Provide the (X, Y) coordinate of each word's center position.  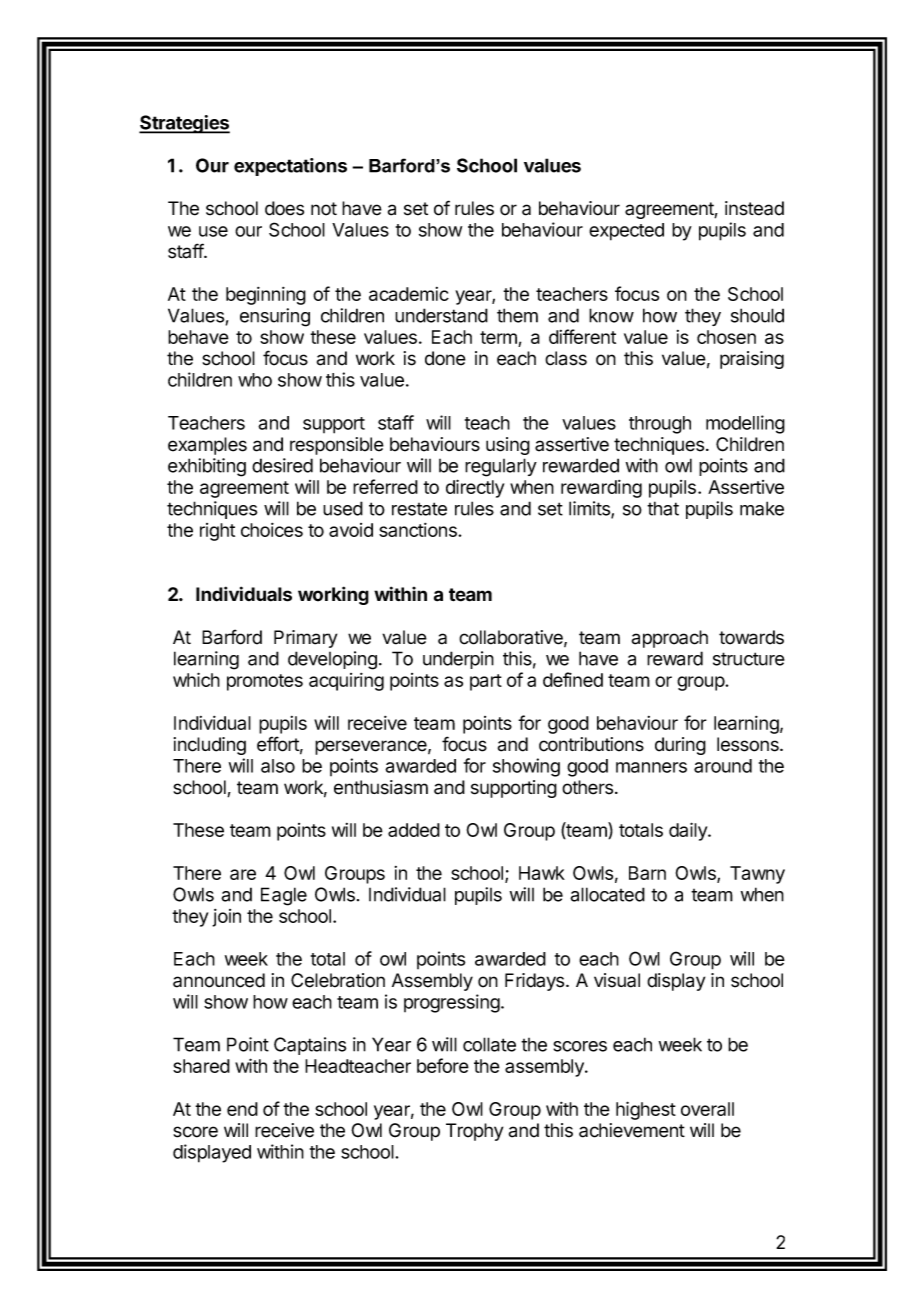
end (242, 1109)
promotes (265, 682)
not (324, 209)
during (680, 746)
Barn (647, 873)
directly (475, 488)
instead (754, 208)
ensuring (275, 317)
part (486, 682)
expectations (290, 167)
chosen (726, 337)
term (499, 339)
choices (272, 530)
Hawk (542, 873)
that (663, 508)
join (226, 918)
